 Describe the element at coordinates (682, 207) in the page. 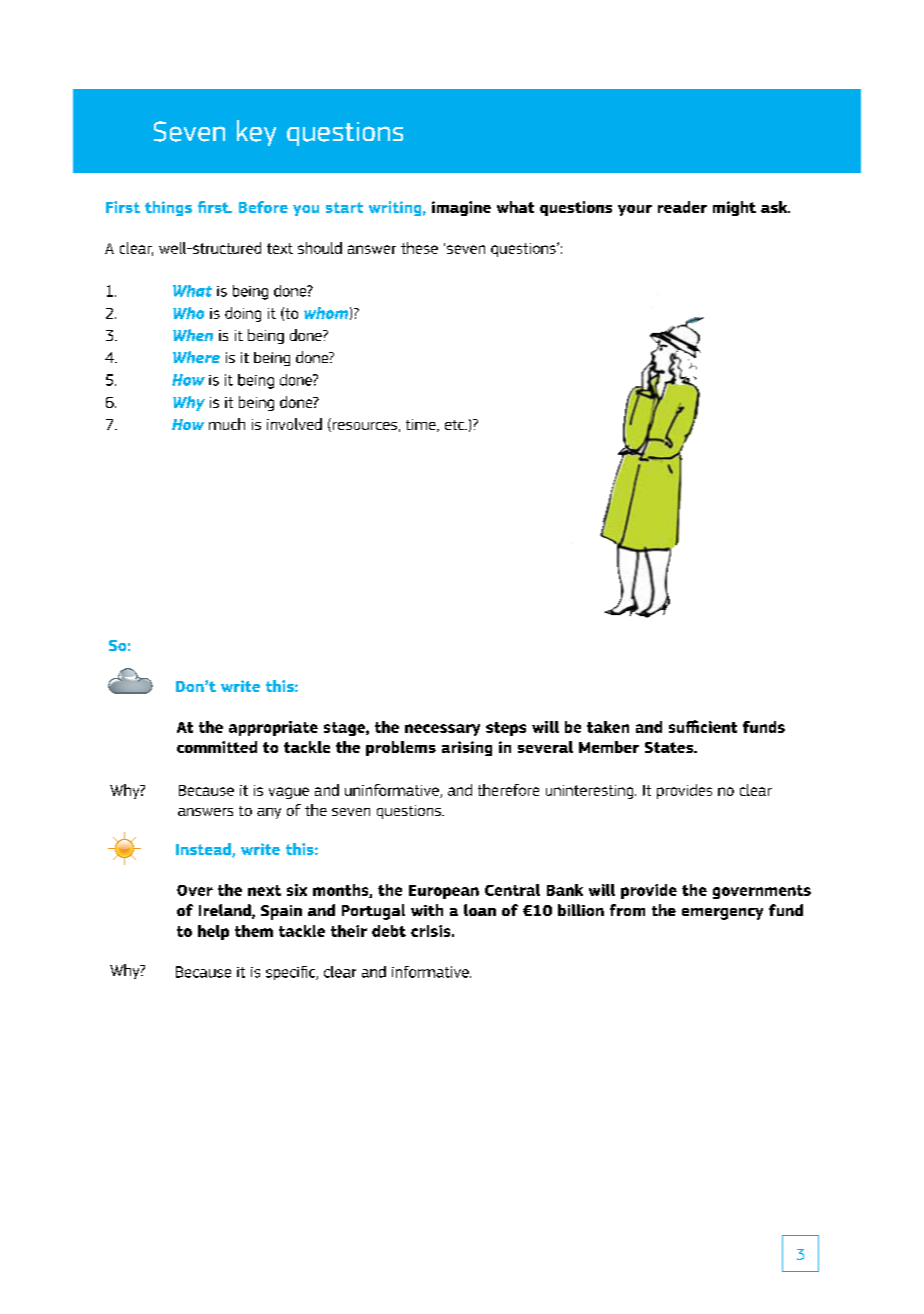

I see `reader` at that location.
